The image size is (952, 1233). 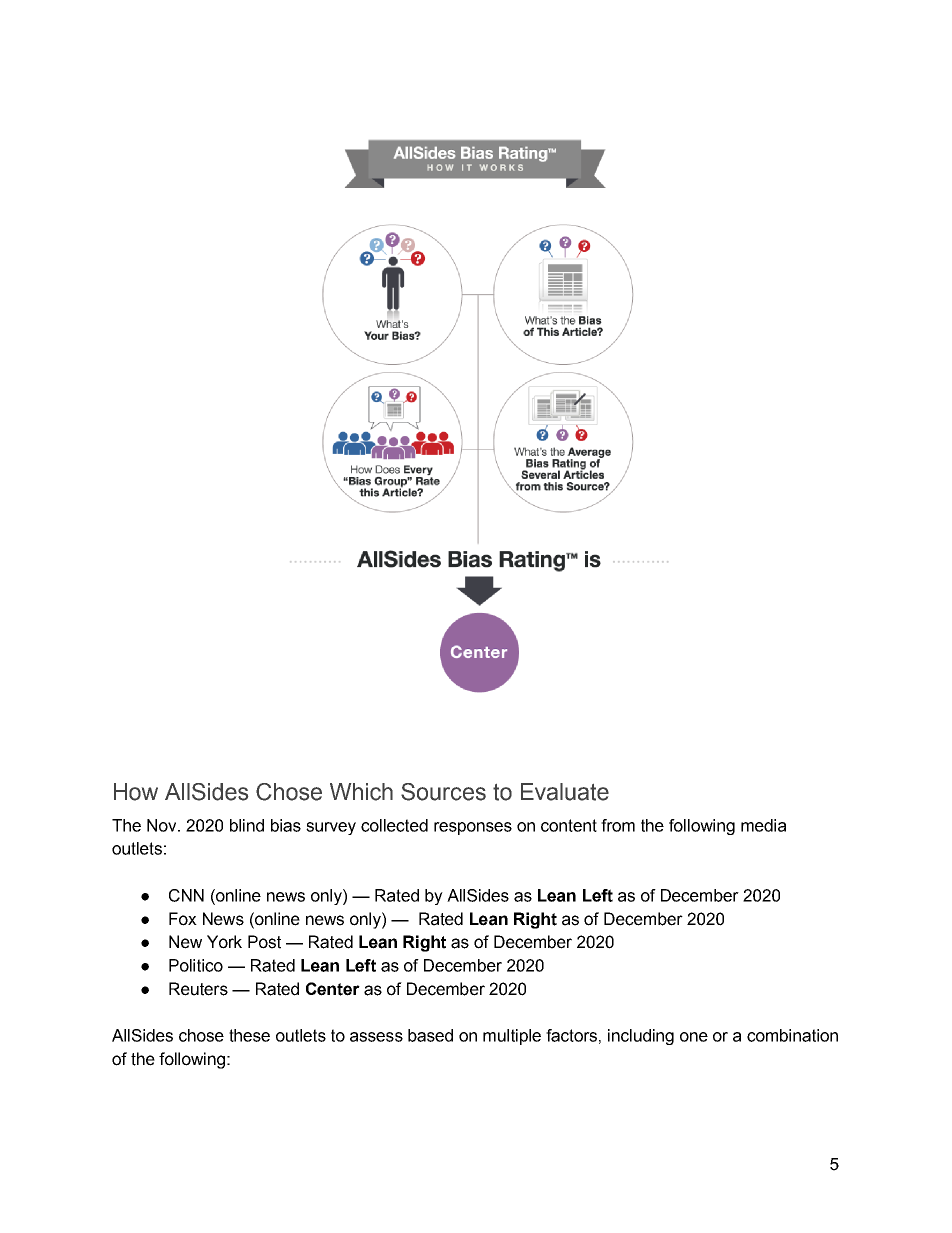 What do you see at coordinates (249, 1035) in the screenshot?
I see `these` at bounding box center [249, 1035].
